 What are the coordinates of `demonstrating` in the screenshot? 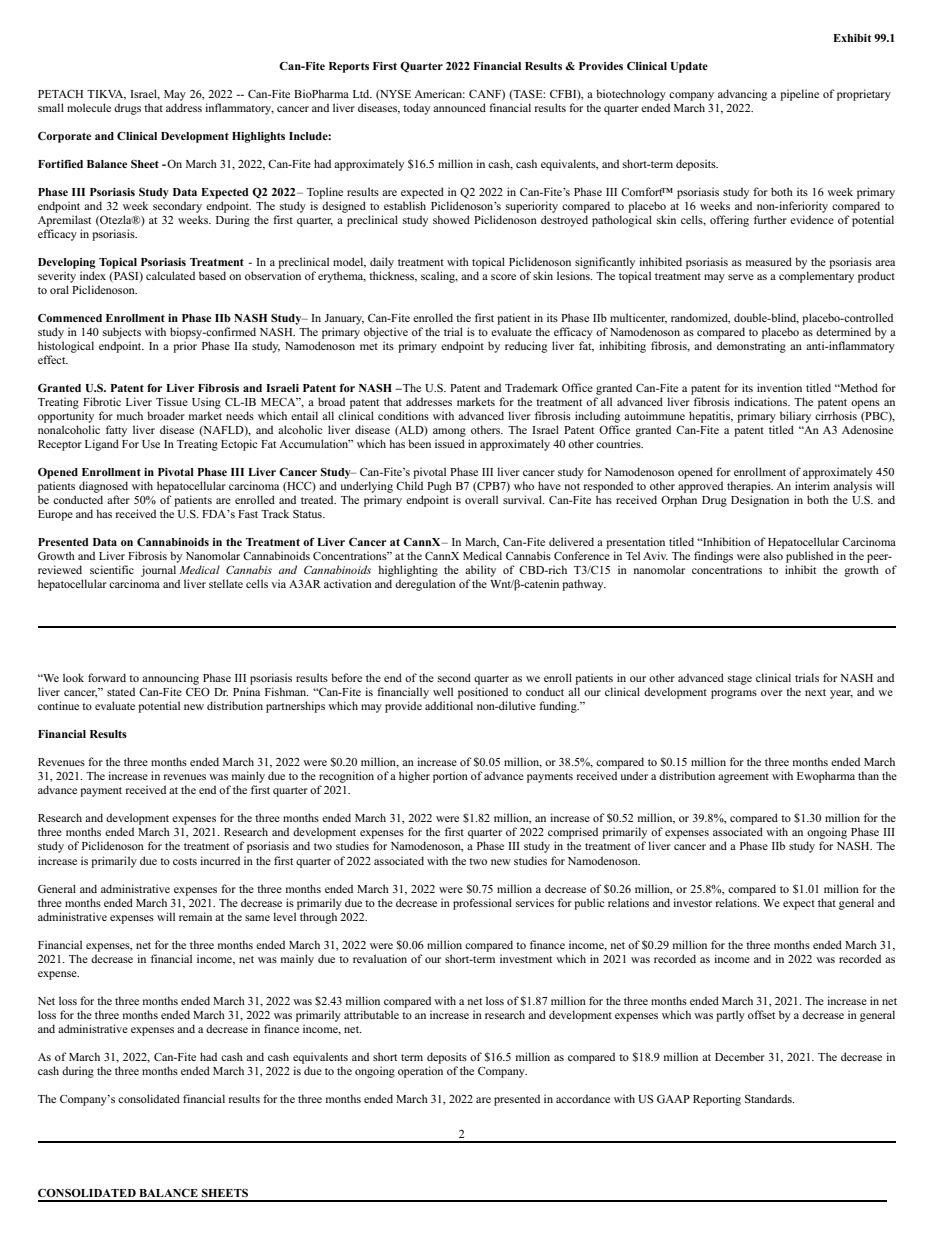 It's located at (751, 347).
